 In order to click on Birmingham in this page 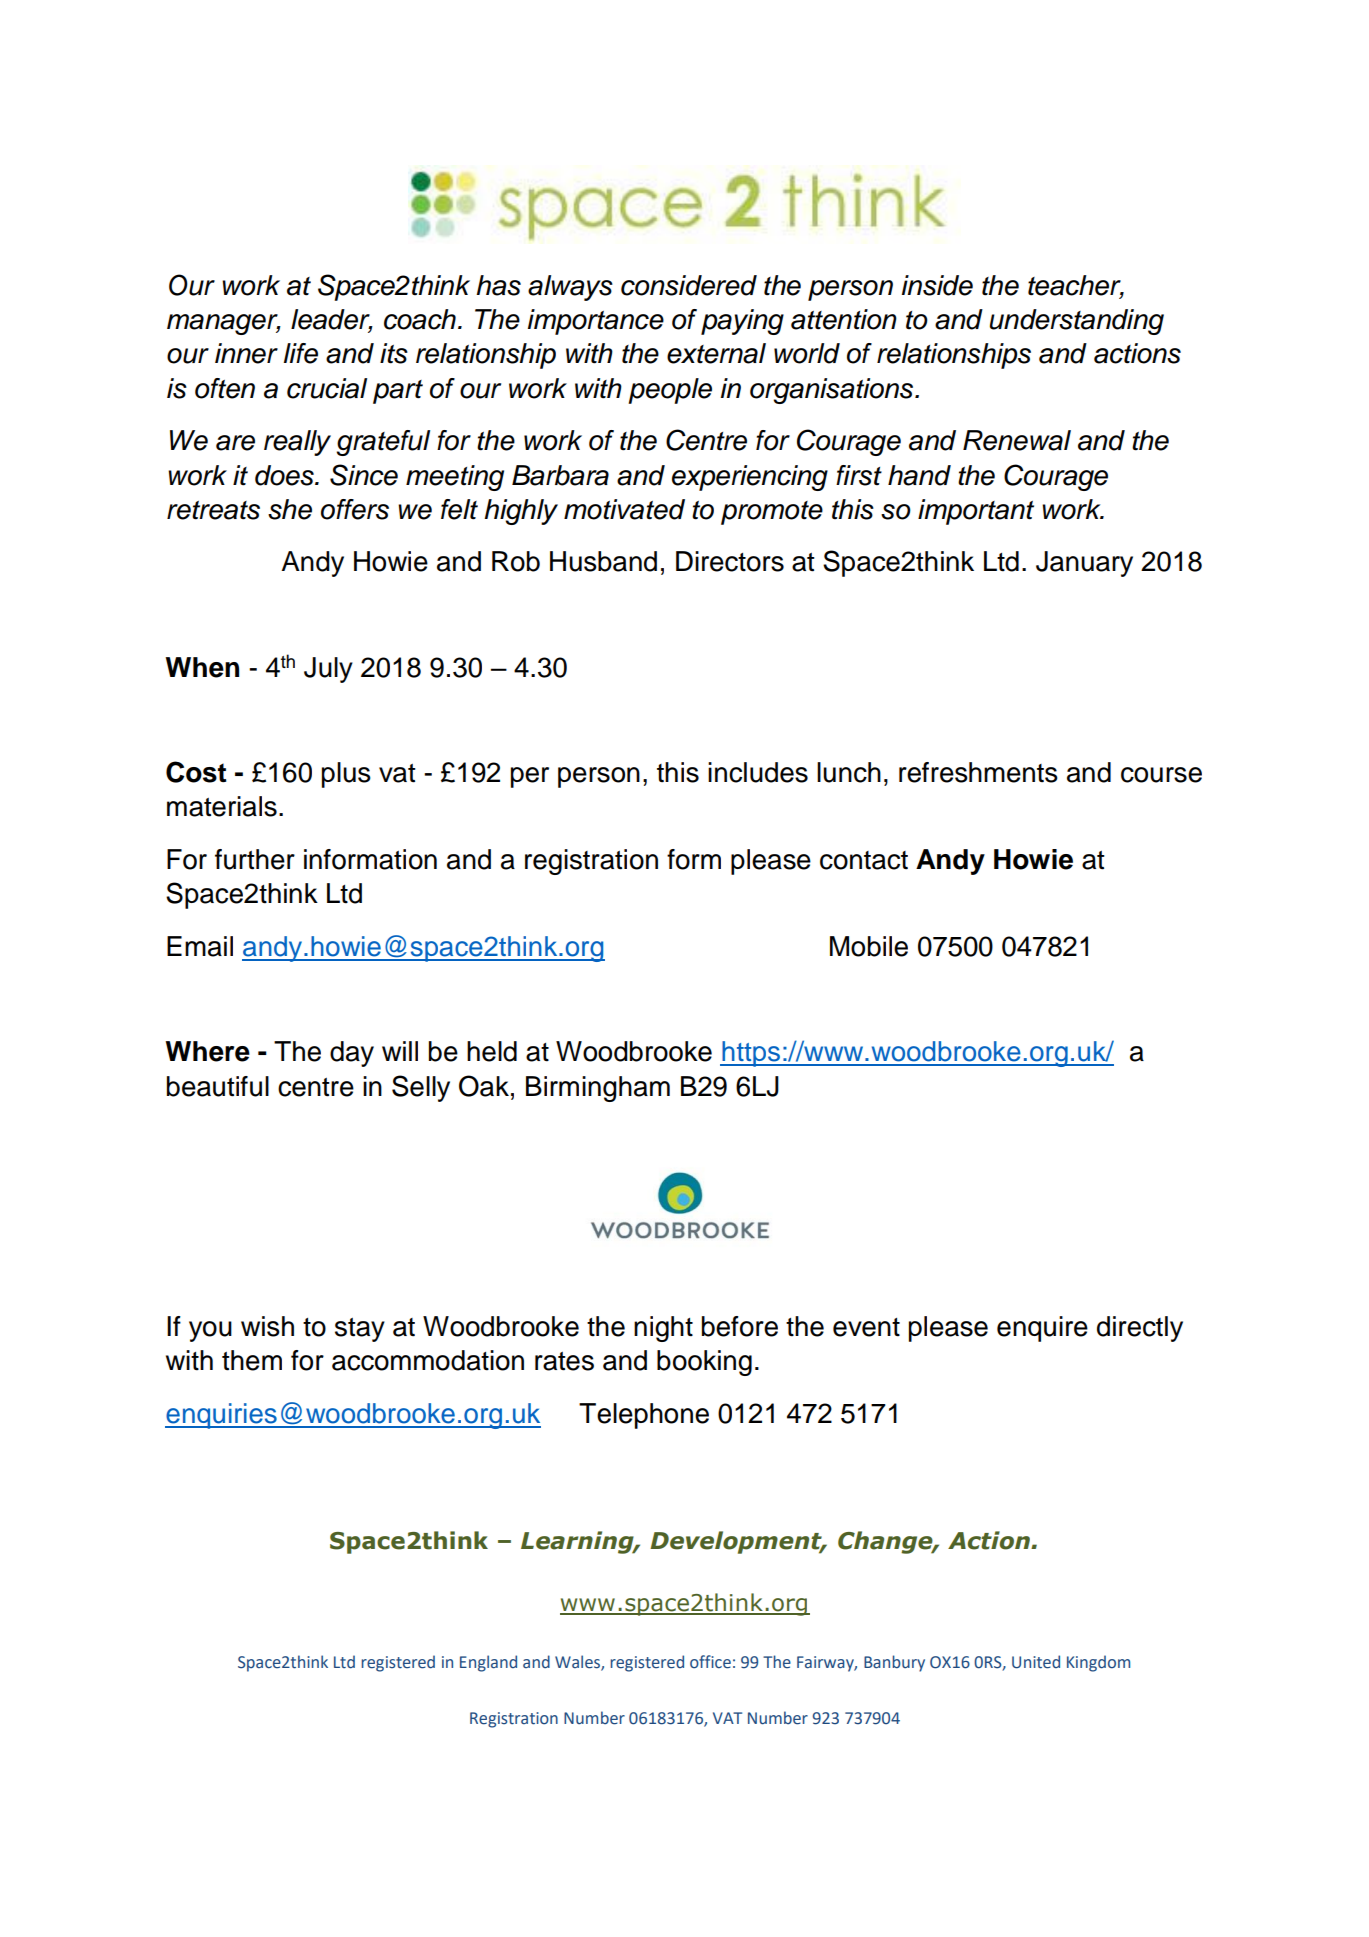, I will do `click(598, 1089)`.
